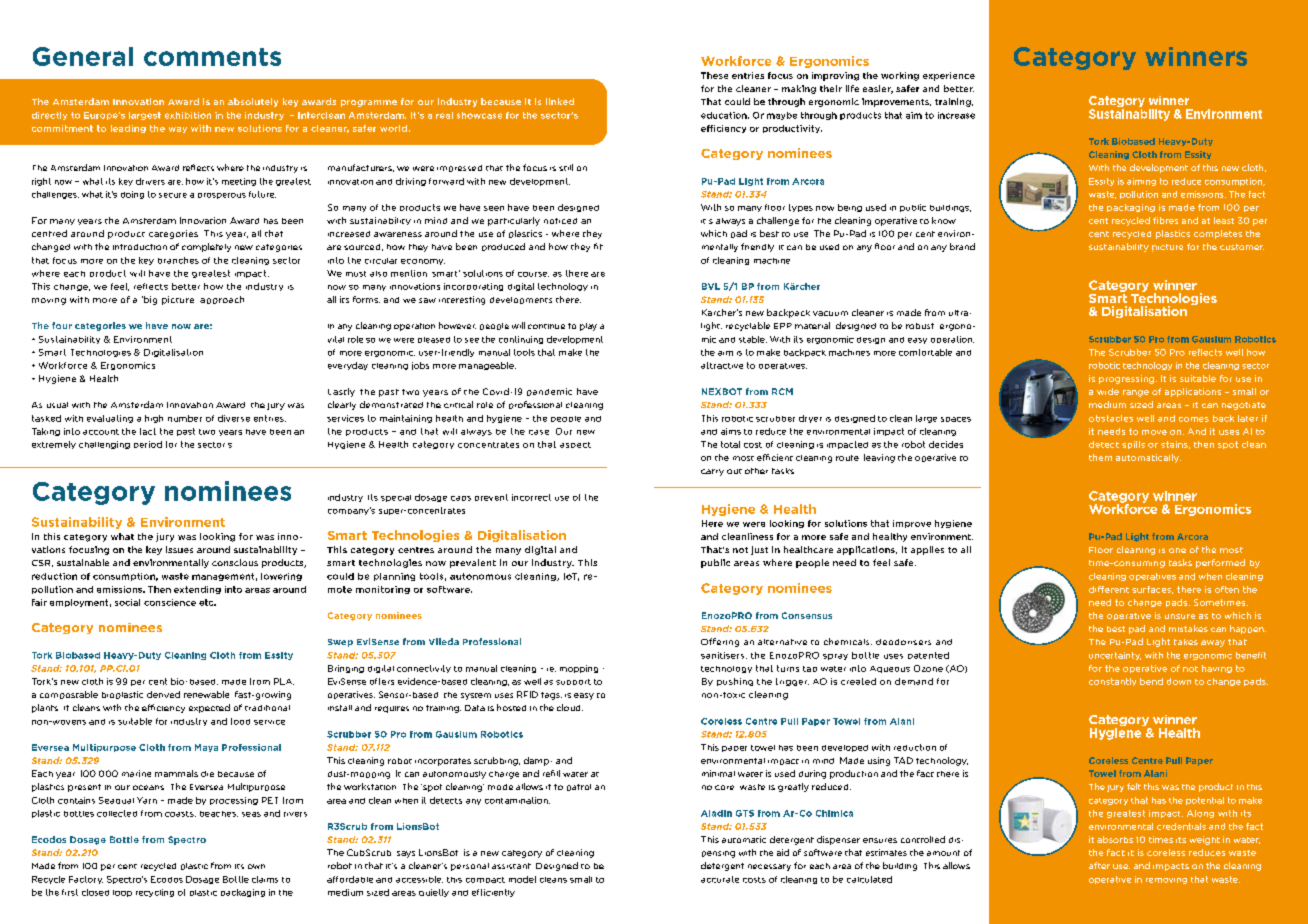 This screenshot has height=924, width=1308. What do you see at coordinates (720, 642) in the screenshot?
I see `Offering` at bounding box center [720, 642].
